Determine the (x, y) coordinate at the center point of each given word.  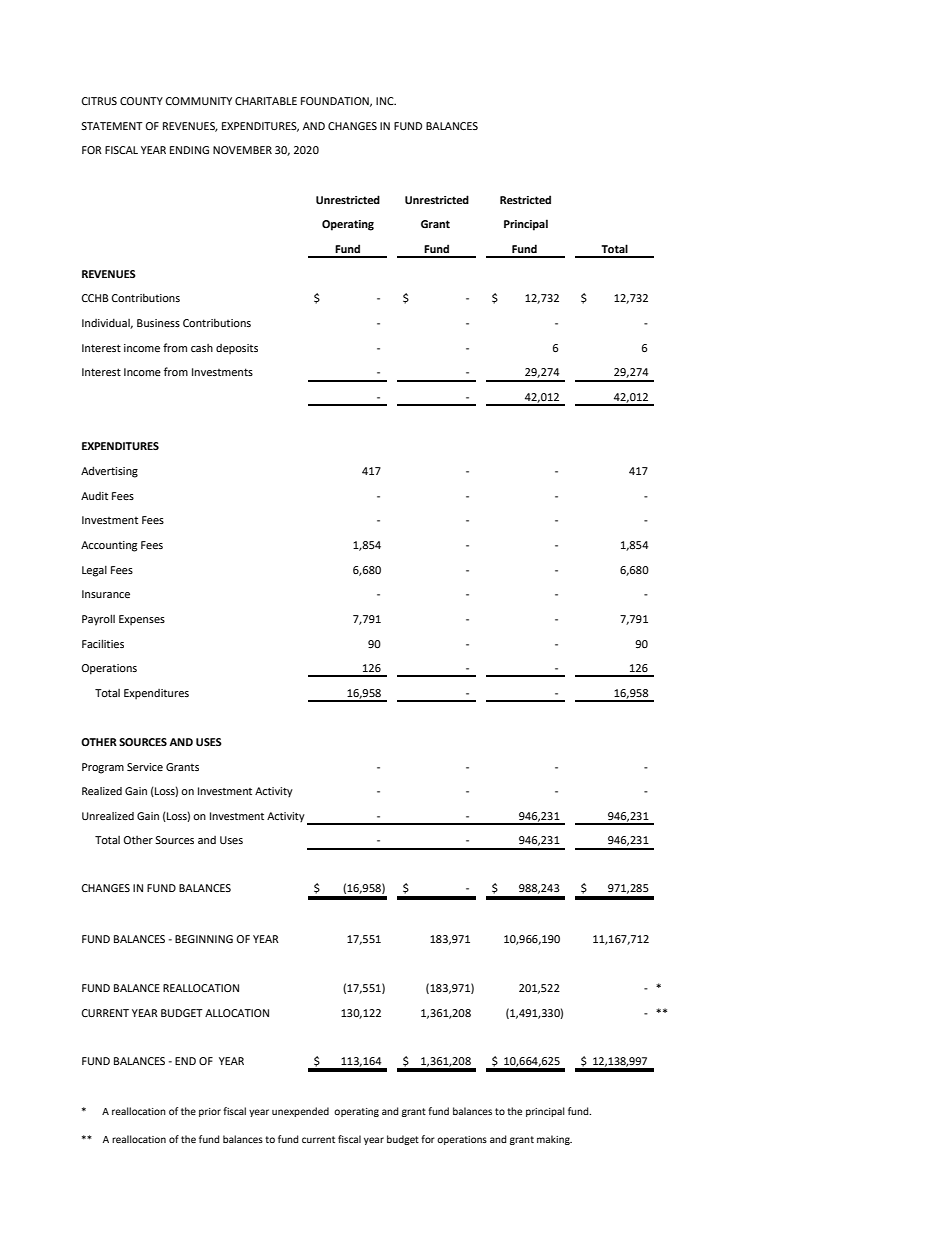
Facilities (103, 643)
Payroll (98, 620)
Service (145, 767)
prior (210, 1112)
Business (158, 323)
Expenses (142, 620)
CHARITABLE (266, 101)
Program (103, 768)
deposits (237, 349)
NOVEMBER (242, 150)
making (554, 1140)
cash (202, 348)
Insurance (106, 594)
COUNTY (141, 101)
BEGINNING (204, 939)
